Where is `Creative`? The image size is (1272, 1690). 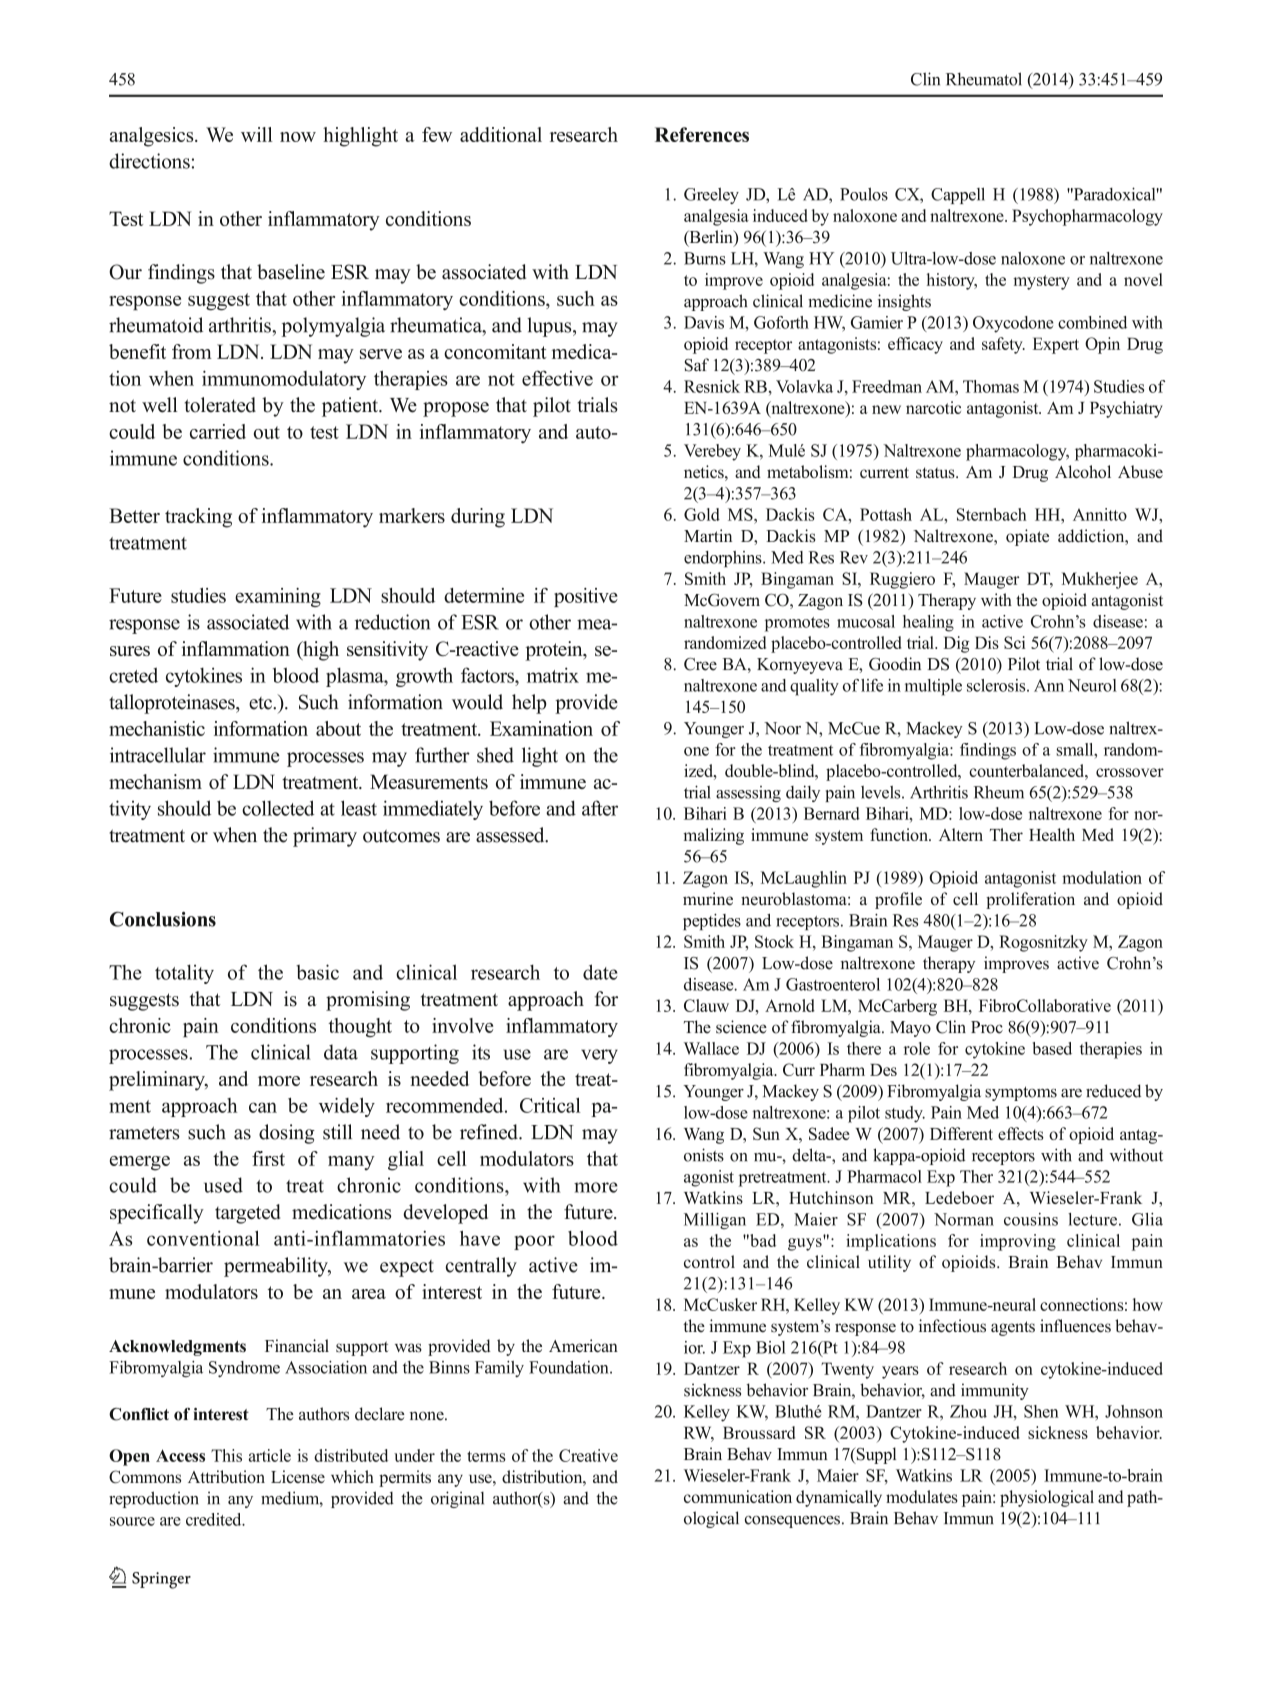 Creative is located at coordinates (588, 1455).
